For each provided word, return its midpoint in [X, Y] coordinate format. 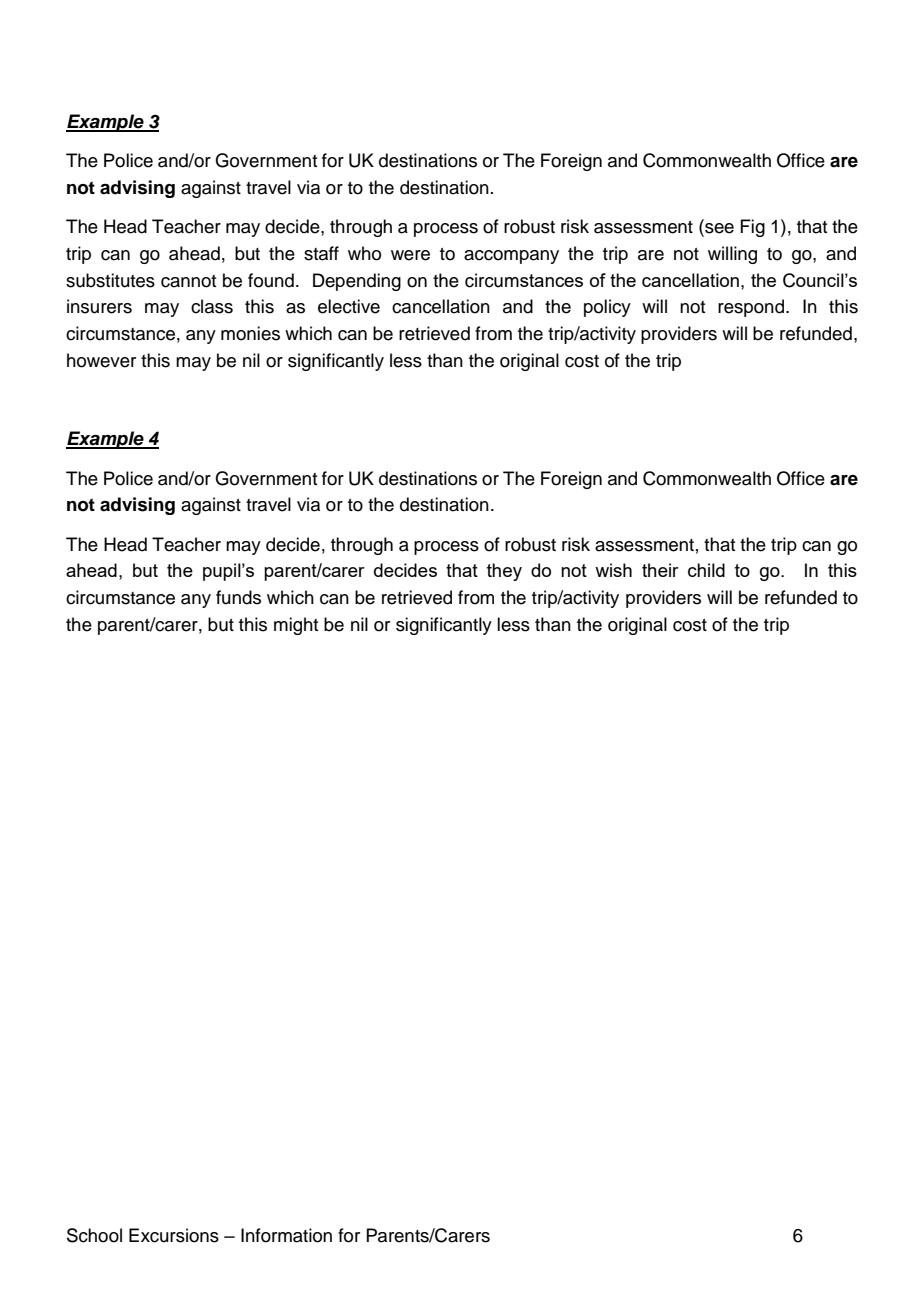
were [410, 255]
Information [286, 1235]
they [504, 572]
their [660, 570]
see [718, 228]
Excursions [174, 1235]
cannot [188, 281]
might [296, 626]
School [94, 1235]
